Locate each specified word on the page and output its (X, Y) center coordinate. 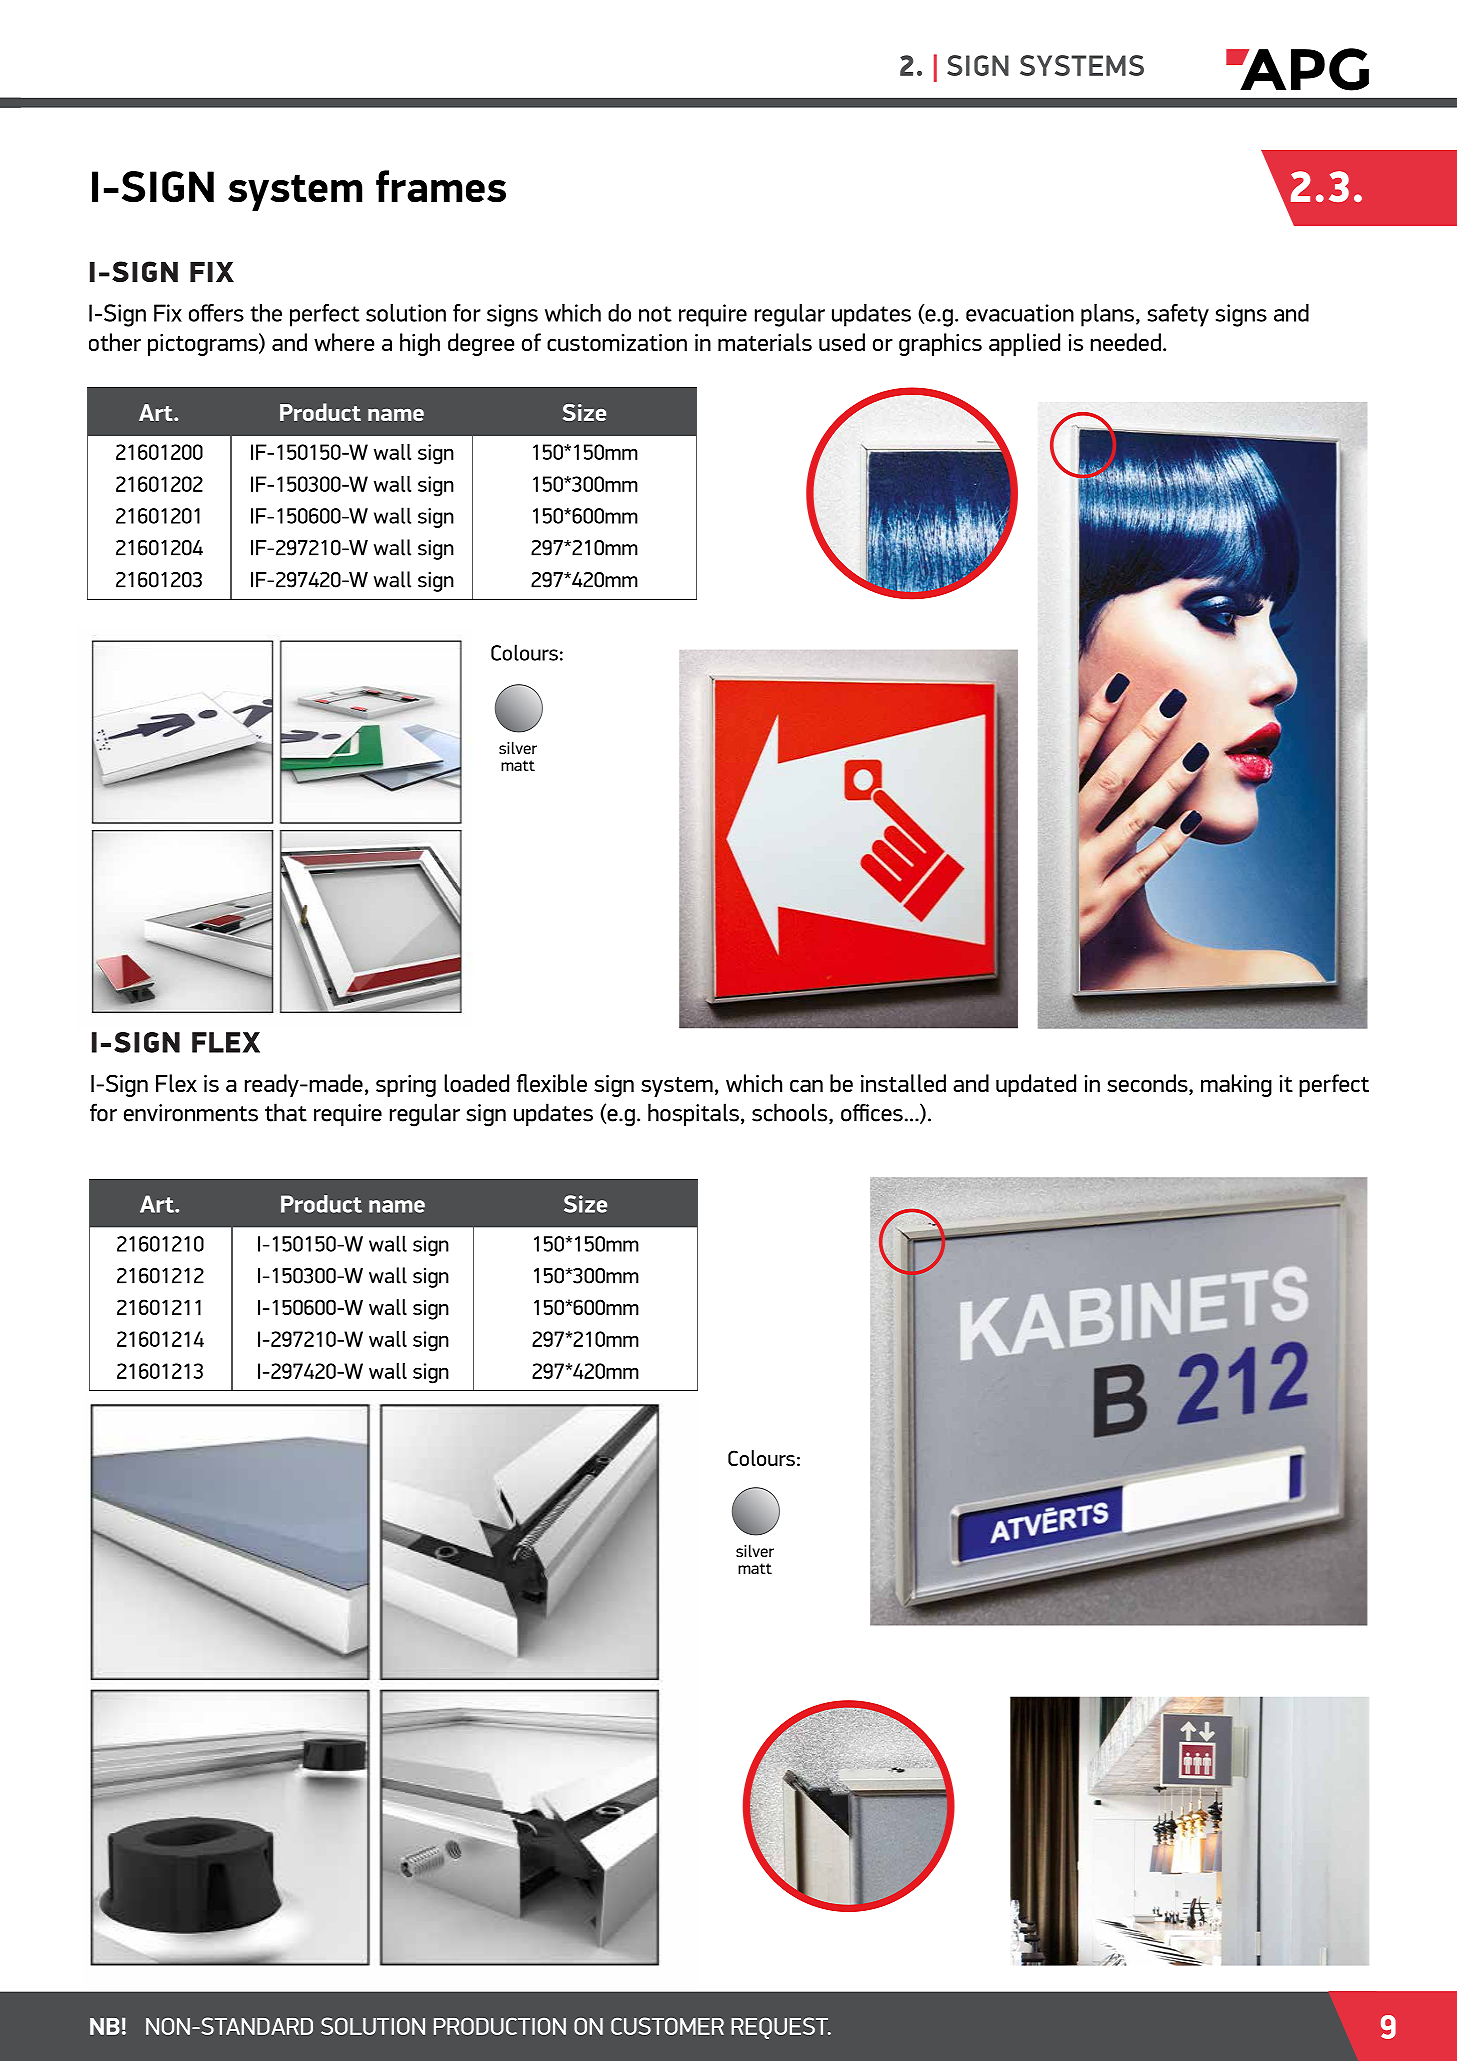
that (286, 1112)
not (655, 314)
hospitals (693, 1114)
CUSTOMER (667, 2026)
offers (216, 313)
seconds (1148, 1084)
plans (1107, 315)
